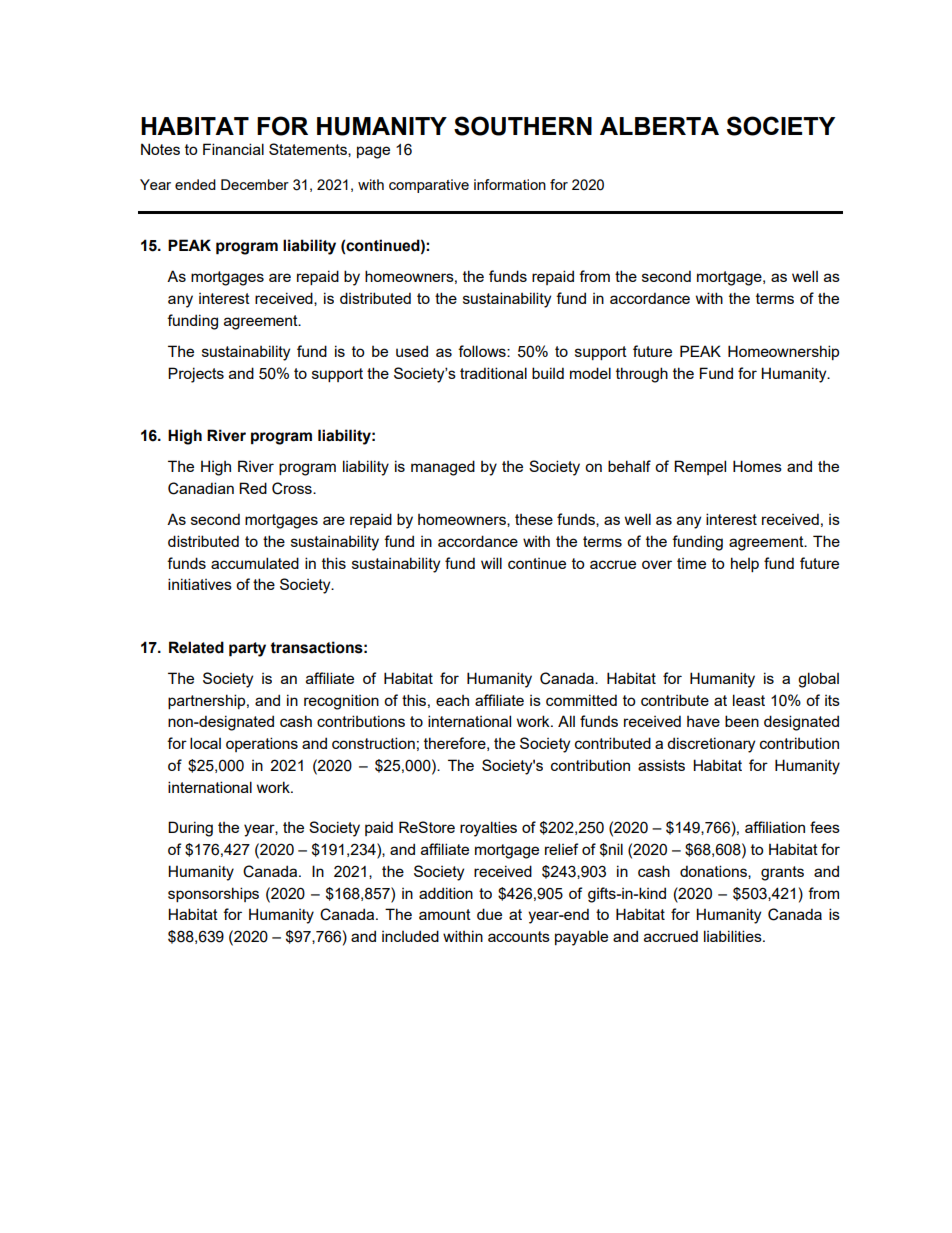 The image size is (952, 1233). Describe the element at coordinates (213, 894) in the screenshot. I see `sponsorships` at that location.
